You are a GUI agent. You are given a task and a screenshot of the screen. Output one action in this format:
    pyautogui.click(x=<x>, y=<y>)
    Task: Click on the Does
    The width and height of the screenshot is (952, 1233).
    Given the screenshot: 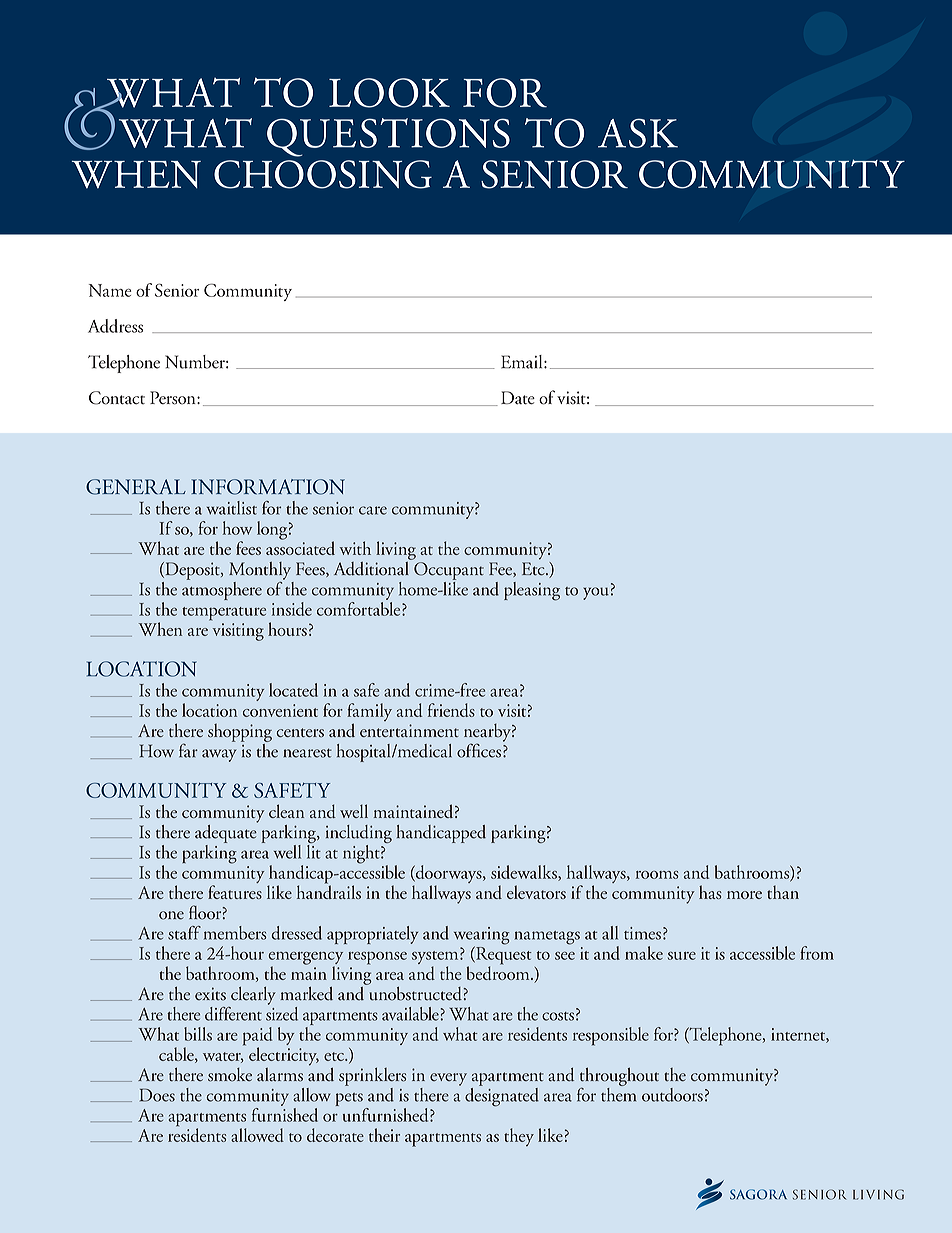 What is the action you would take?
    pyautogui.click(x=157, y=1095)
